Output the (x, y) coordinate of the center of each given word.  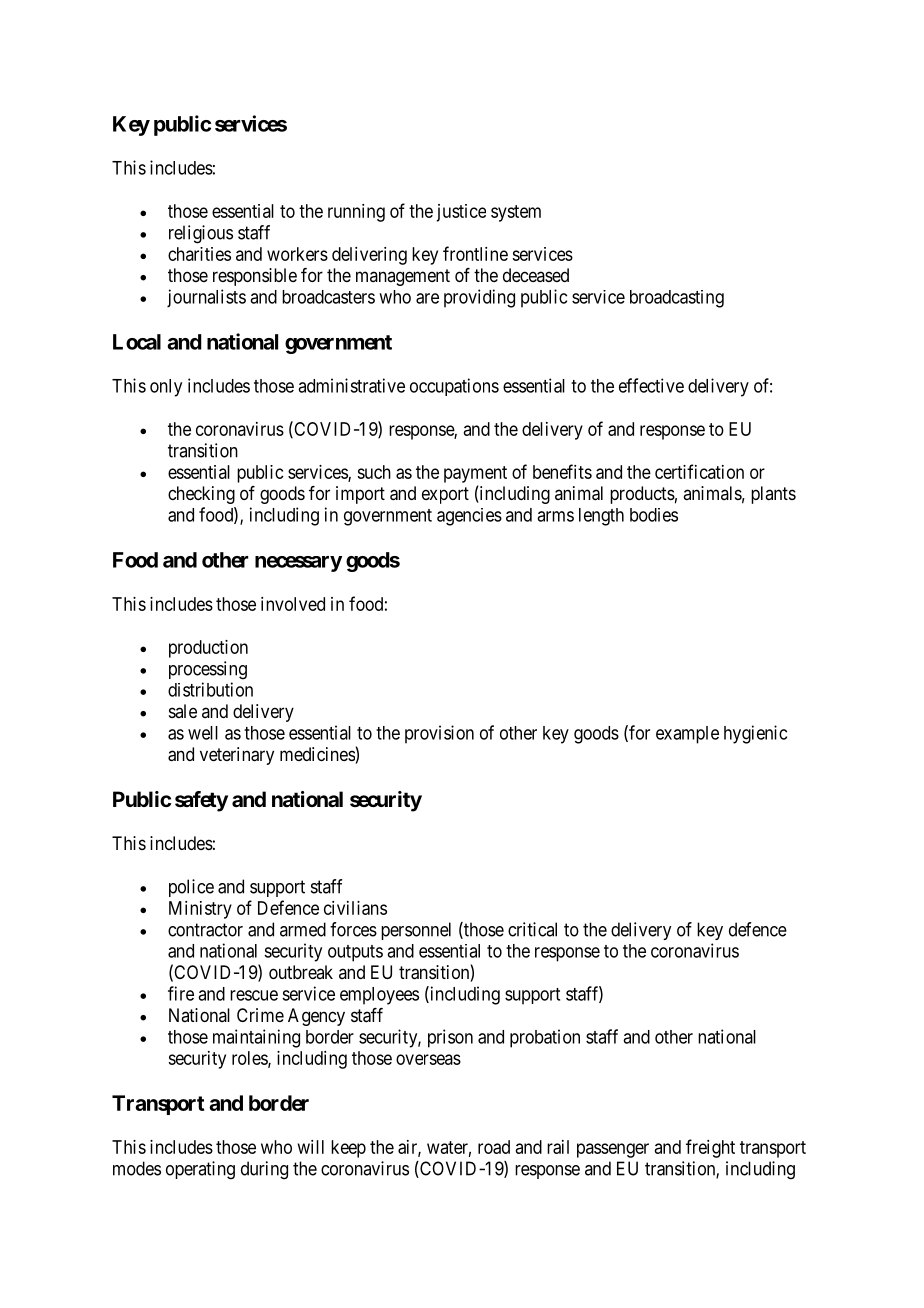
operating (200, 1170)
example (687, 735)
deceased (536, 275)
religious (201, 234)
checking (201, 495)
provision (439, 734)
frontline (475, 253)
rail (558, 1147)
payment (475, 474)
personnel (416, 931)
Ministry (200, 910)
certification (699, 471)
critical (532, 929)
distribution (210, 689)
